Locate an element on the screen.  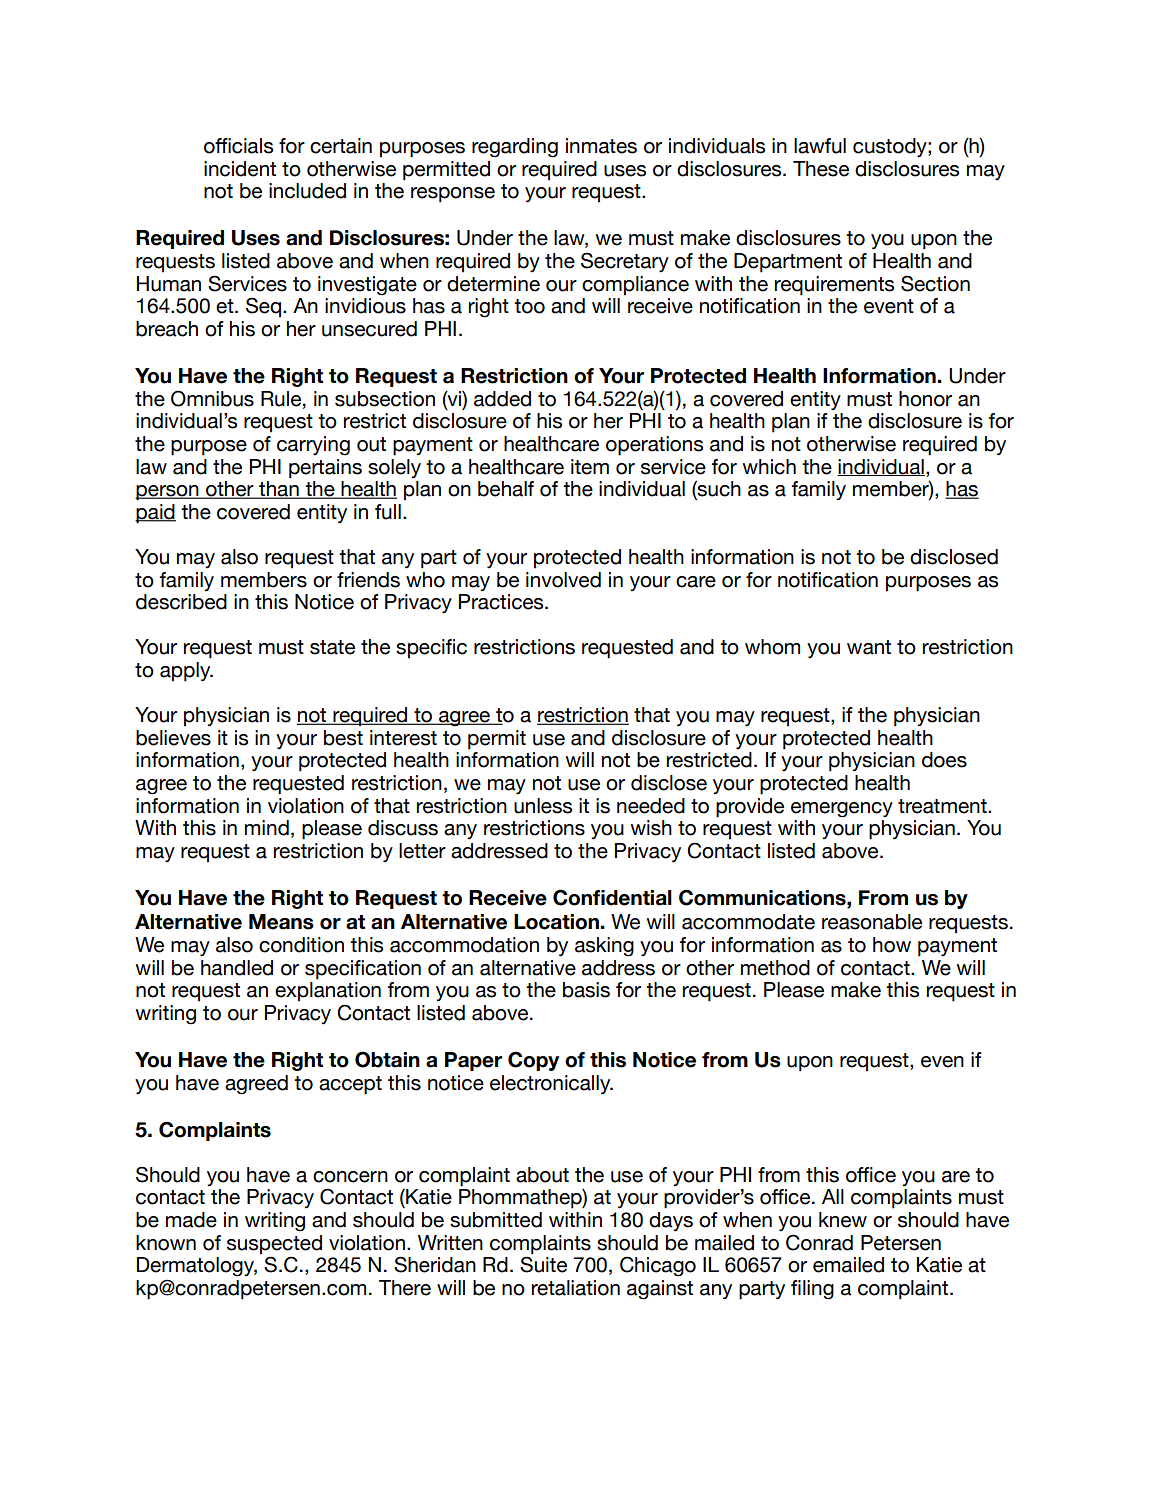
want is located at coordinates (869, 647).
